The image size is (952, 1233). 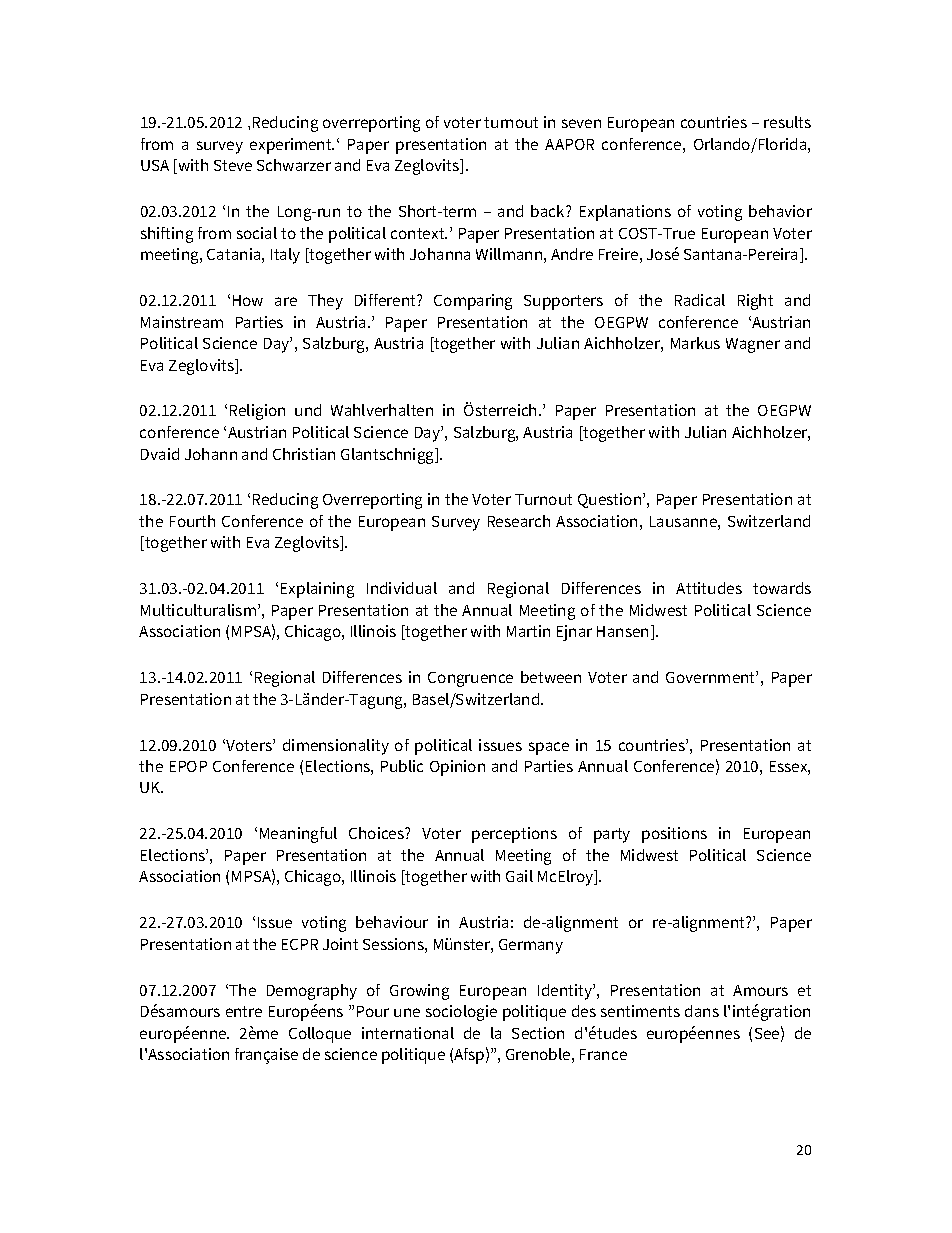 What do you see at coordinates (787, 122) in the screenshot?
I see `results` at bounding box center [787, 122].
